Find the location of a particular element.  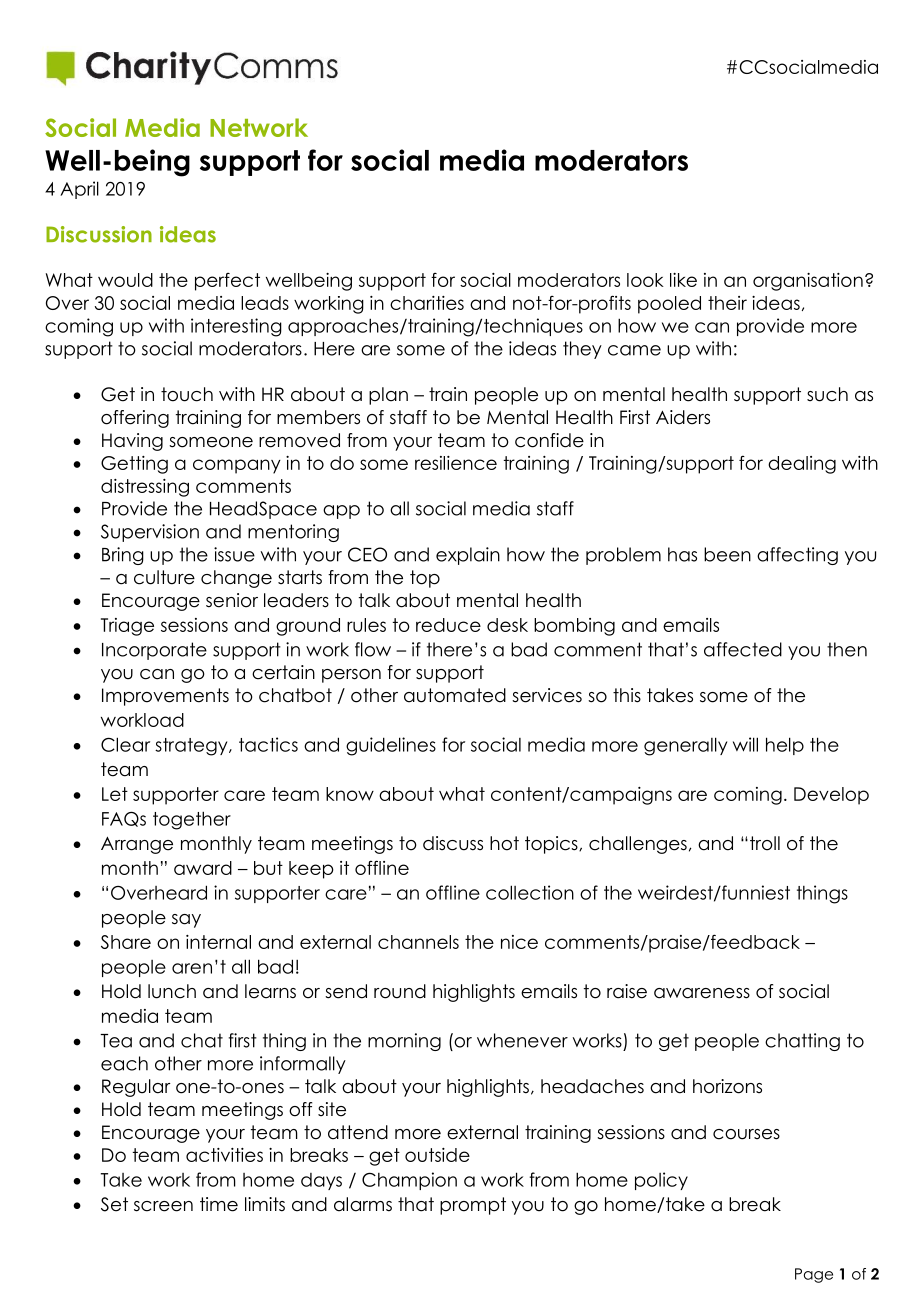

charities is located at coordinates (427, 303).
